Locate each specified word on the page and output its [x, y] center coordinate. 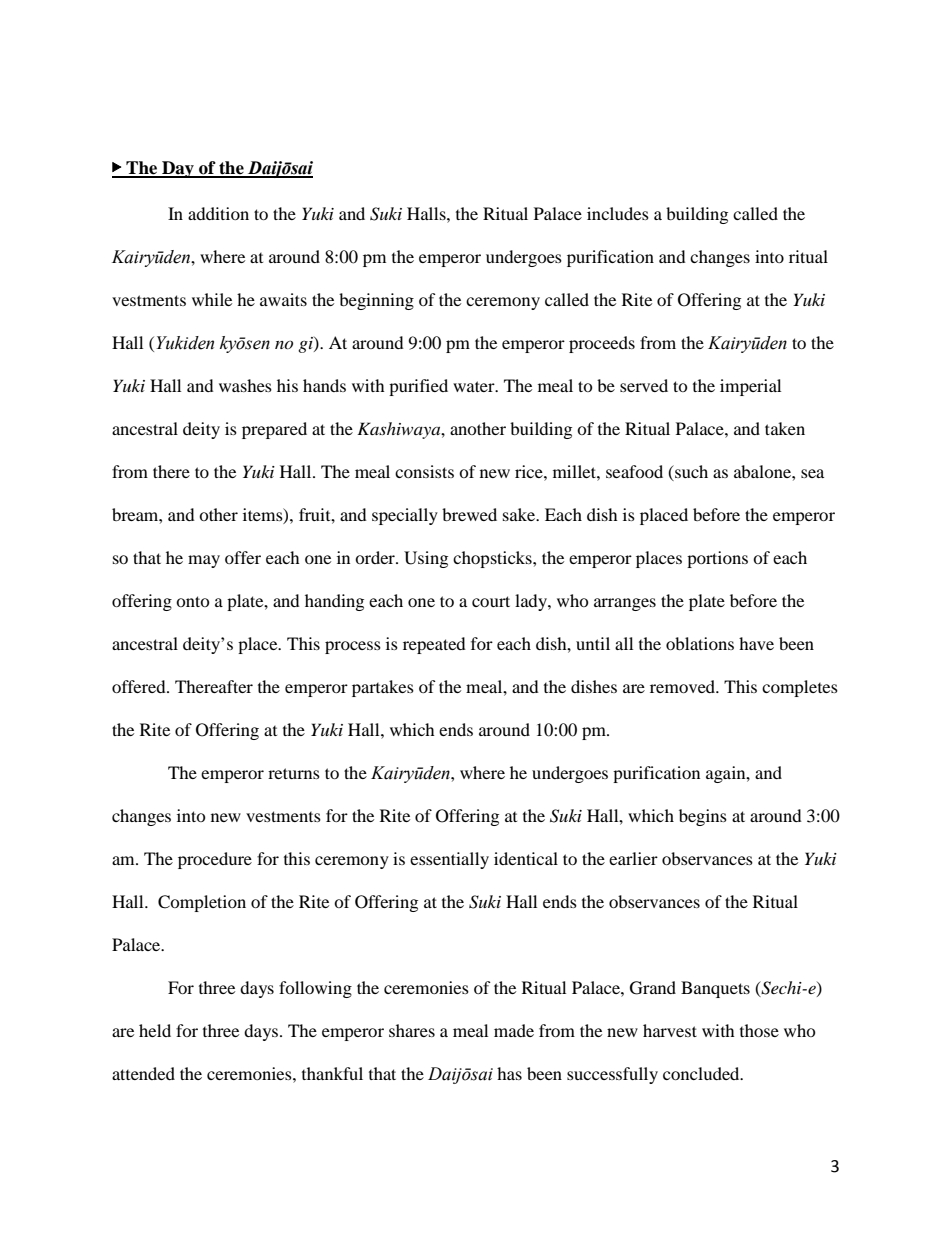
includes [618, 213]
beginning [376, 301]
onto [193, 601]
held [155, 1030]
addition [218, 213]
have [756, 643]
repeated [434, 645]
